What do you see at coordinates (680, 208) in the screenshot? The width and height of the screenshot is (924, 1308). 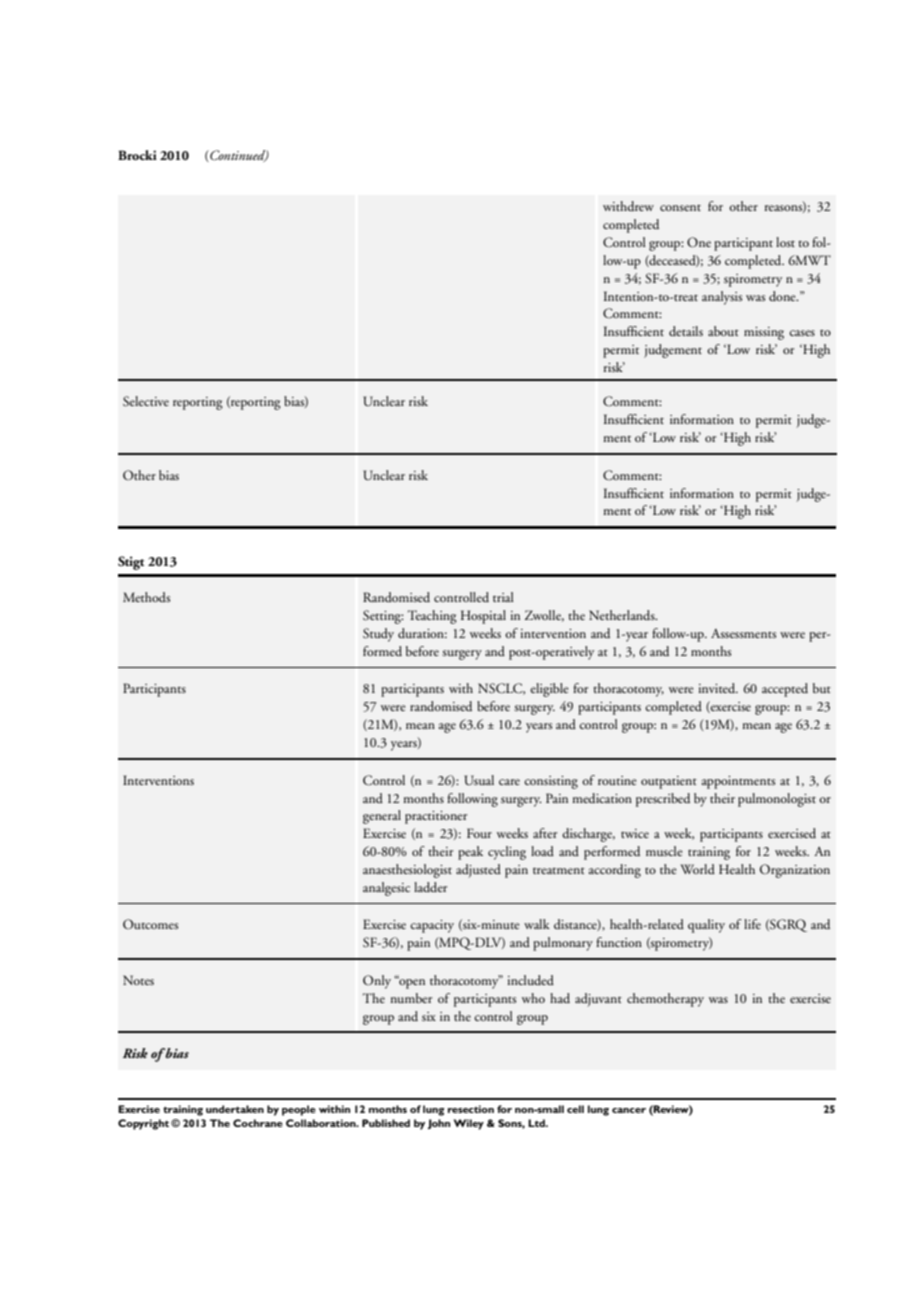 I see `consent` at bounding box center [680, 208].
